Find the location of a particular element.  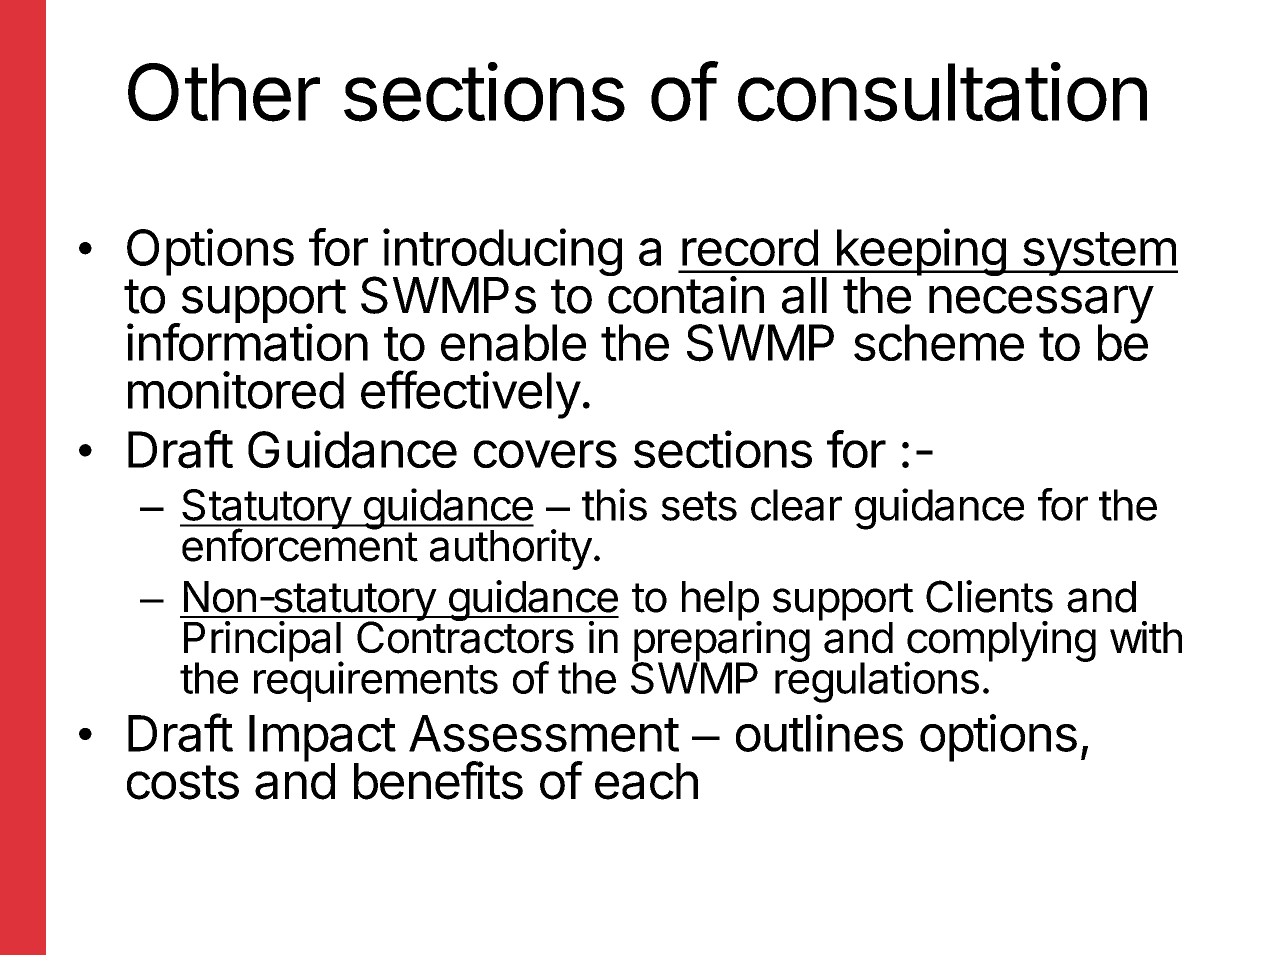

Impact is located at coordinates (322, 739).
